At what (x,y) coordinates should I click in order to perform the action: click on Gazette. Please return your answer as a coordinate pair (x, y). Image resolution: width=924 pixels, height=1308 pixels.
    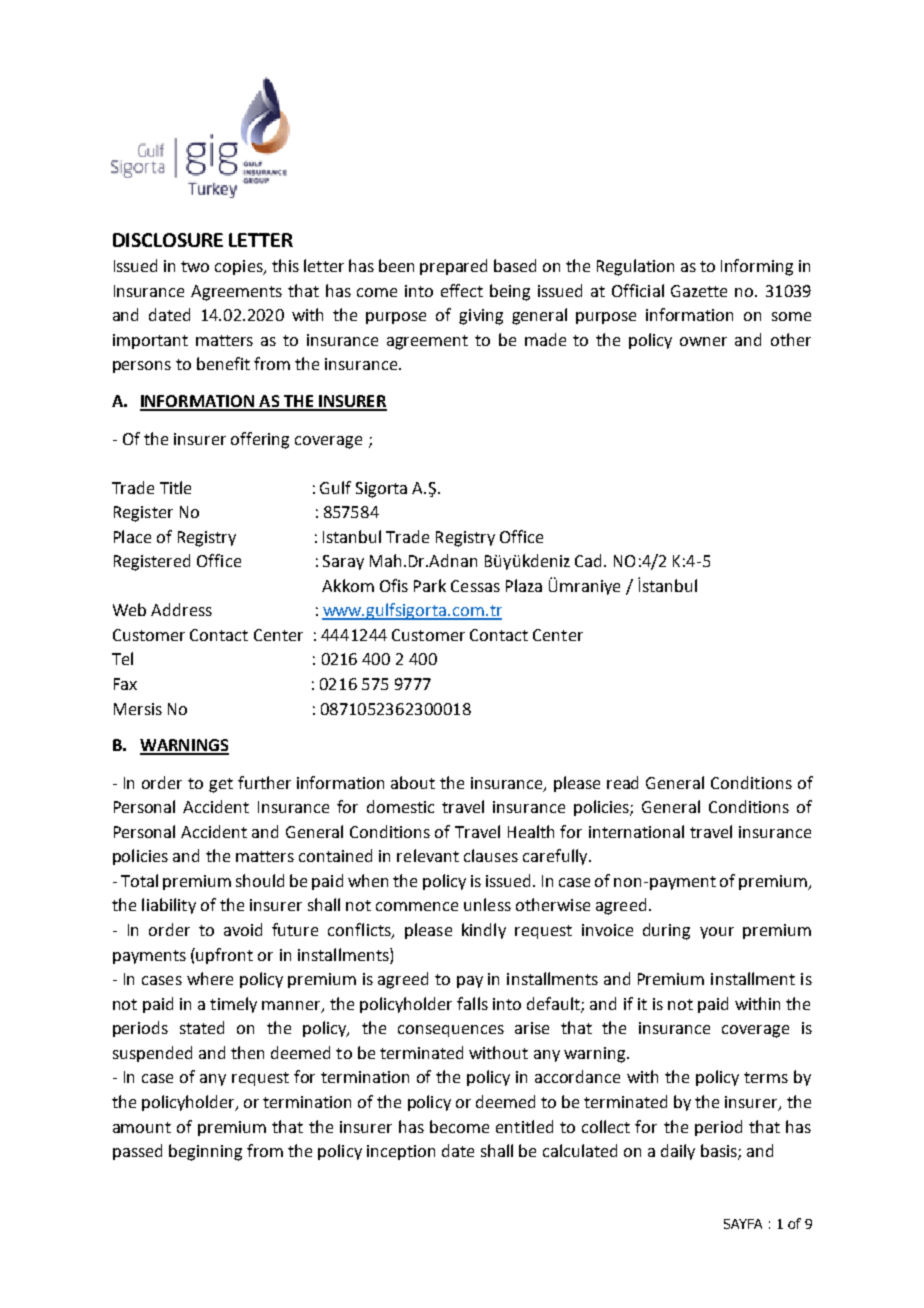
    Looking at the image, I should click on (699, 291).
